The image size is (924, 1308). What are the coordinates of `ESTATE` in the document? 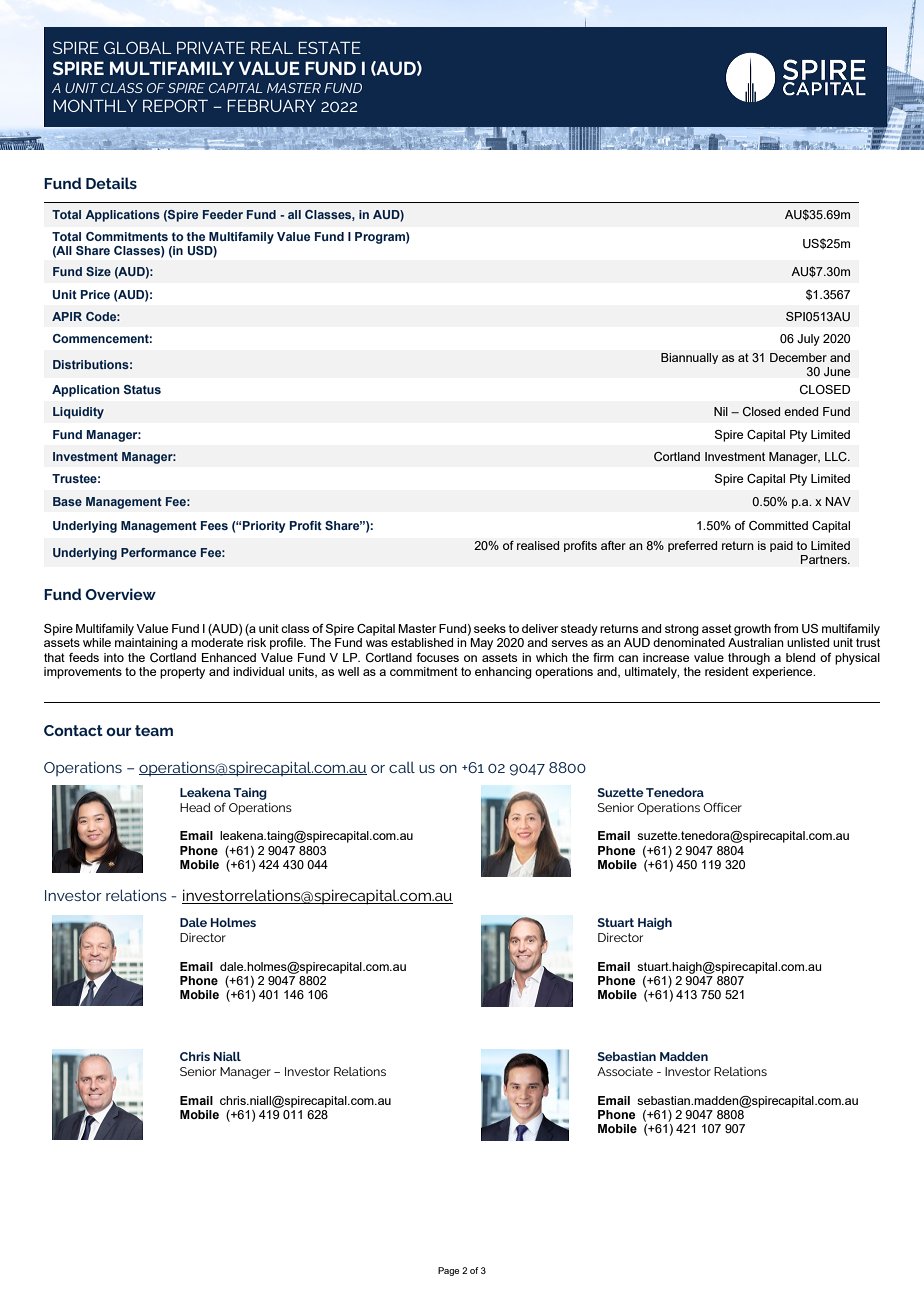 It's located at (329, 47).
